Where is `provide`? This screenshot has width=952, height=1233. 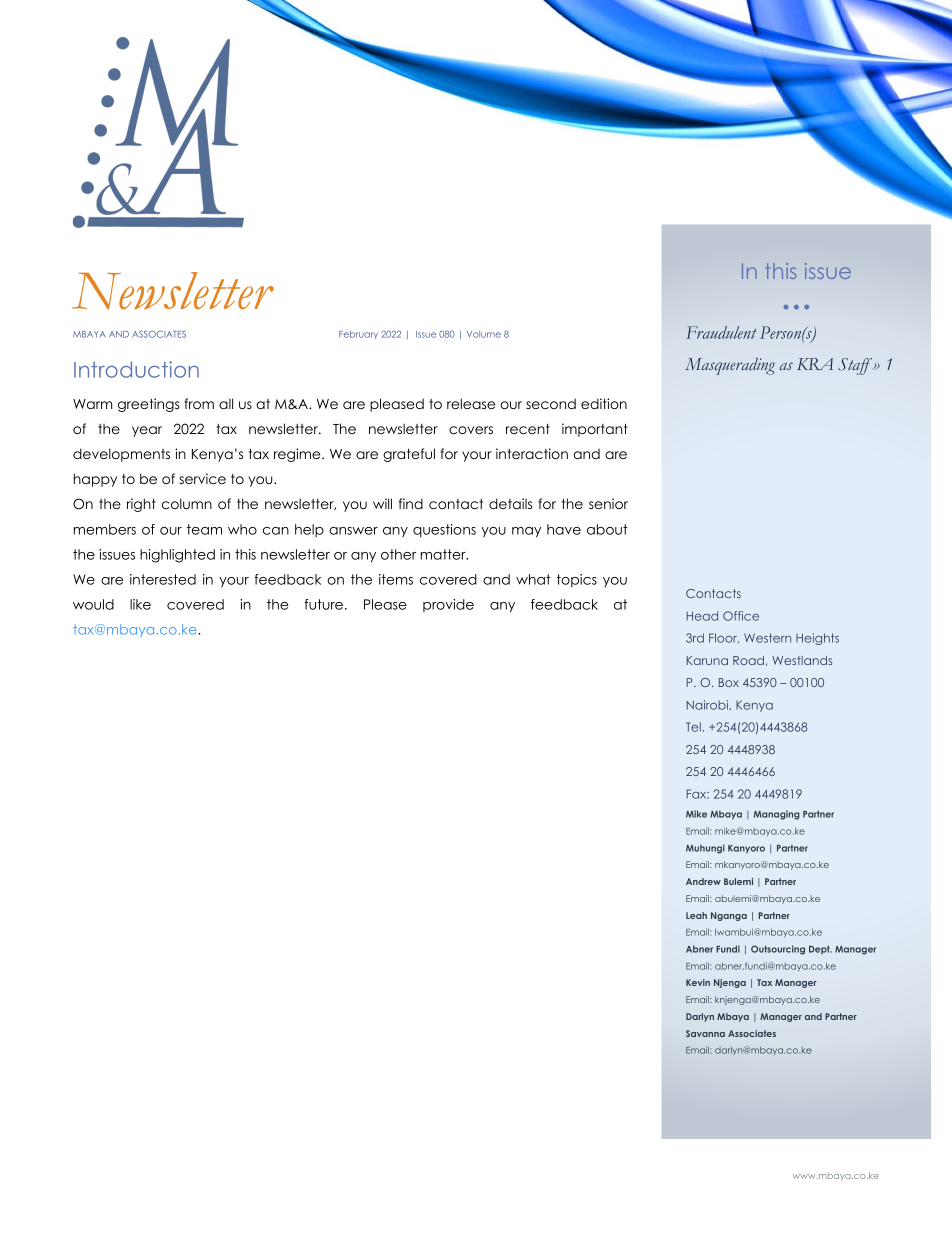 provide is located at coordinates (448, 605).
